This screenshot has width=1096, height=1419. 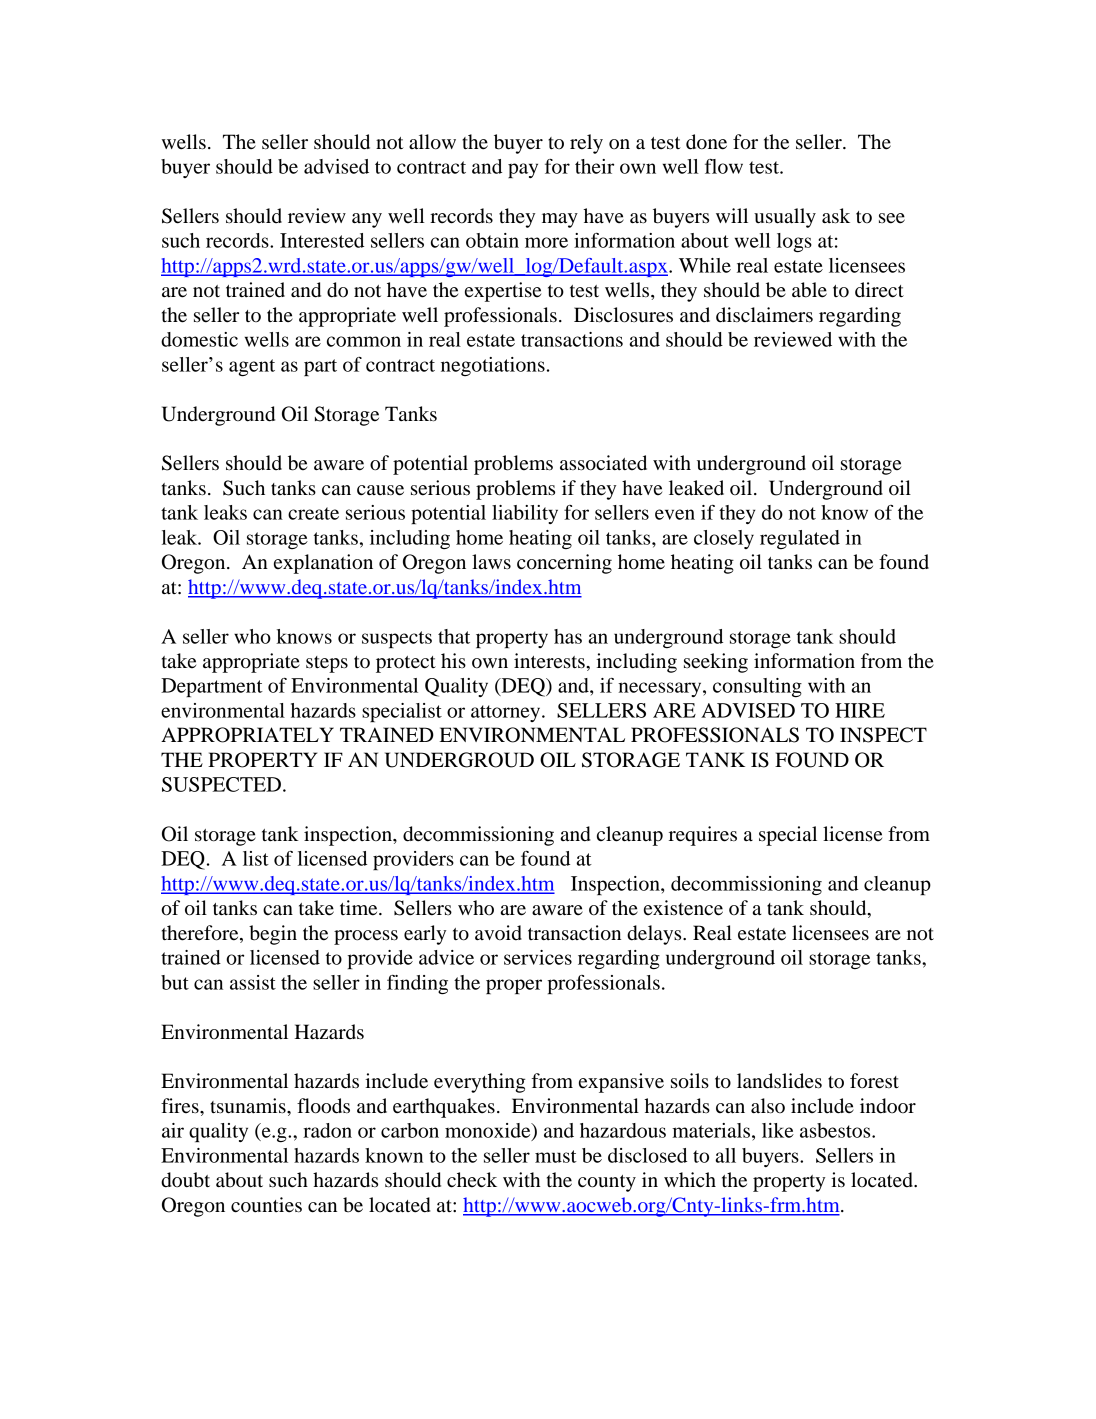 I want to click on interests, so click(x=550, y=661).
